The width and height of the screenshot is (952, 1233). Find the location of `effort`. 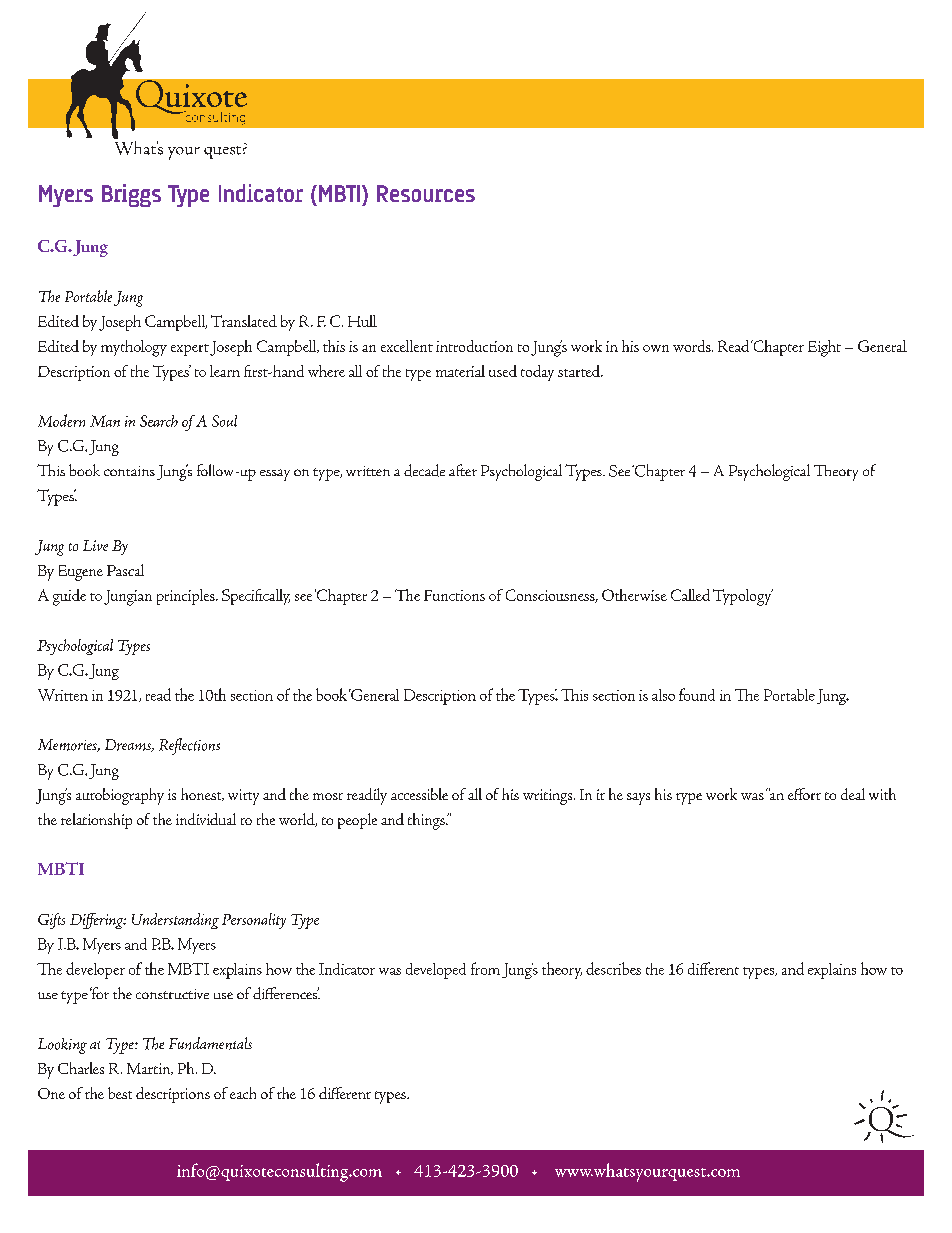

effort is located at coordinates (804, 794).
